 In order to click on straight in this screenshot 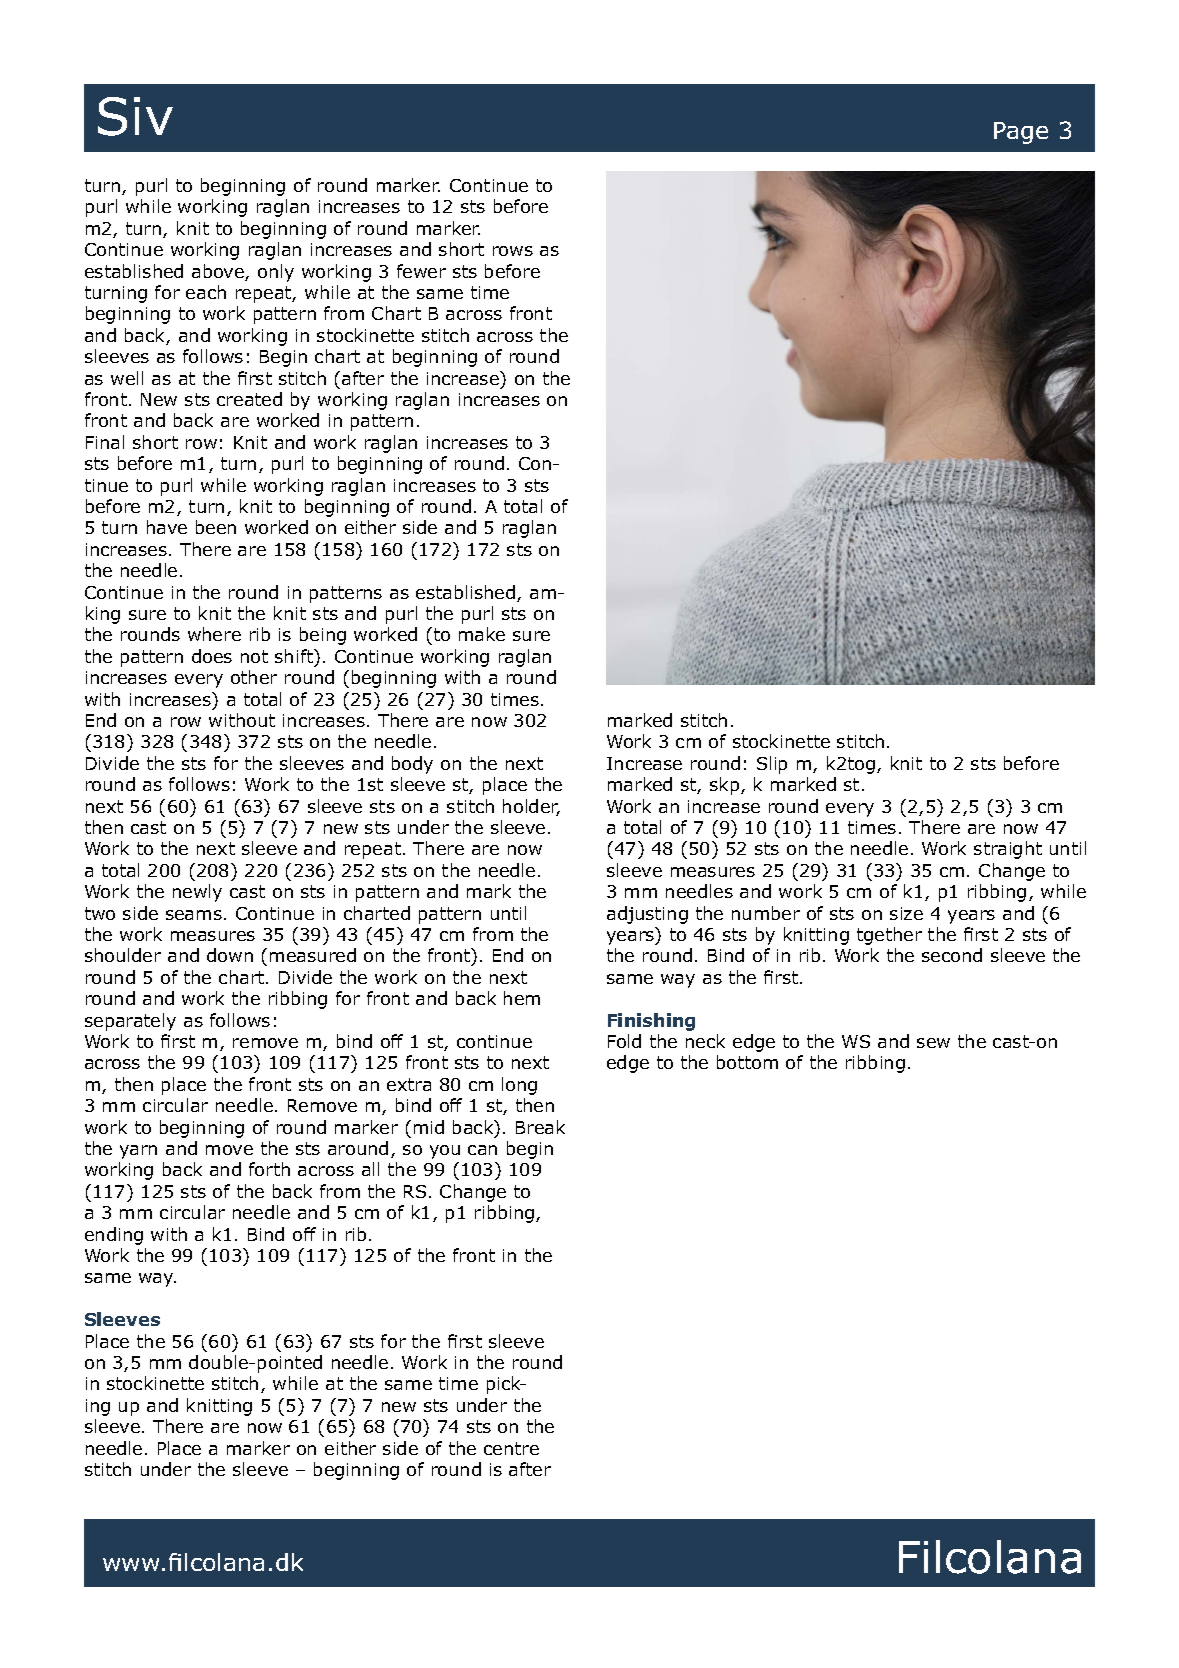, I will do `click(1008, 850)`.
